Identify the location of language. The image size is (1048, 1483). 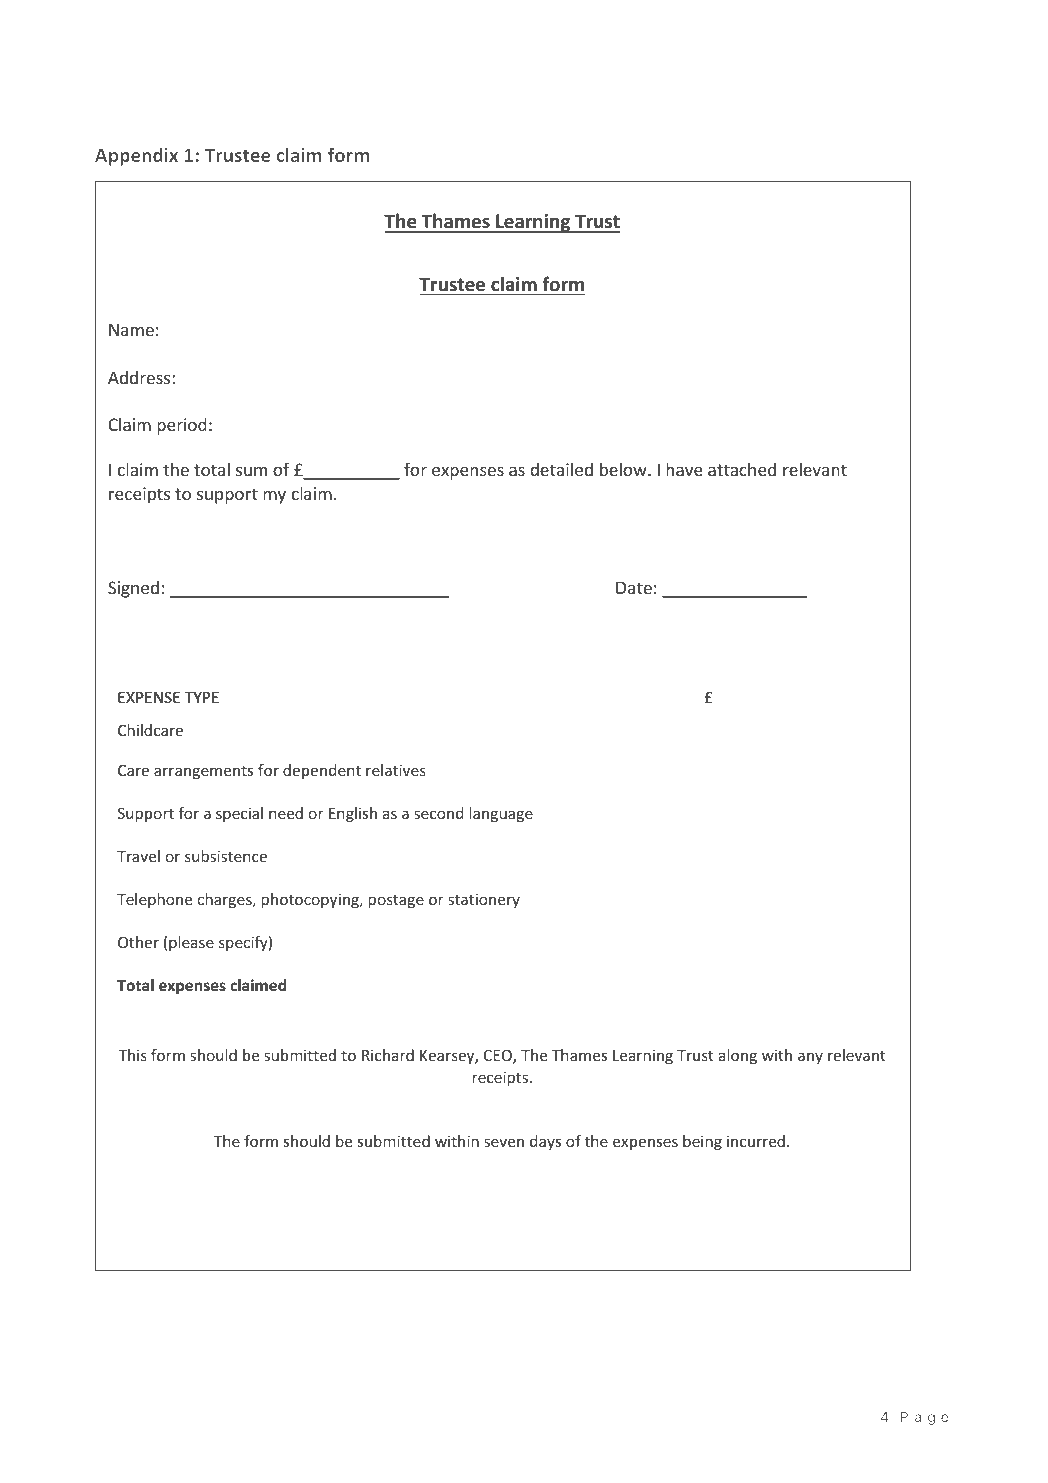
(501, 814).
